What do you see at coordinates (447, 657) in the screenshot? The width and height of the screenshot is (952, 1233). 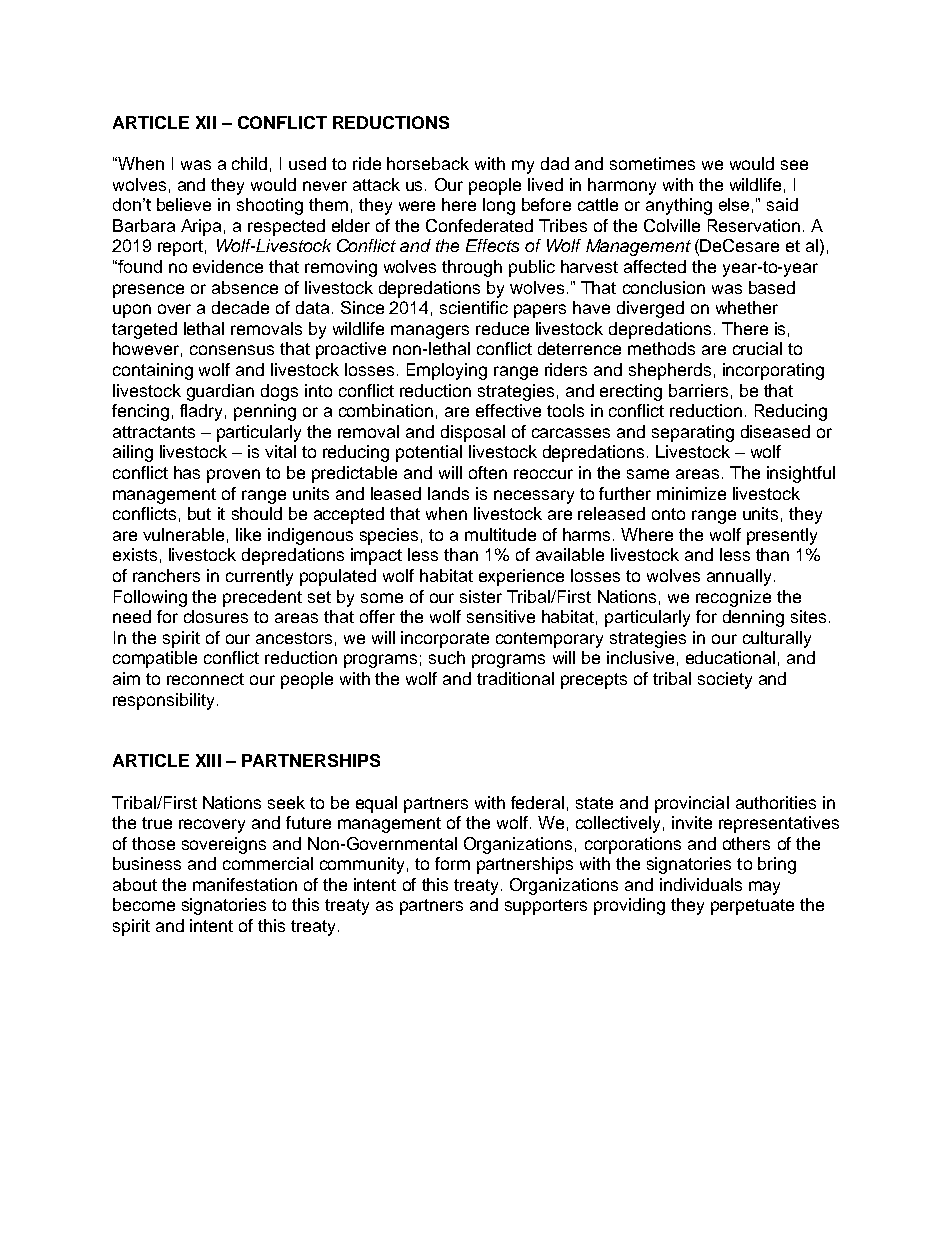 I see `such` at bounding box center [447, 657].
